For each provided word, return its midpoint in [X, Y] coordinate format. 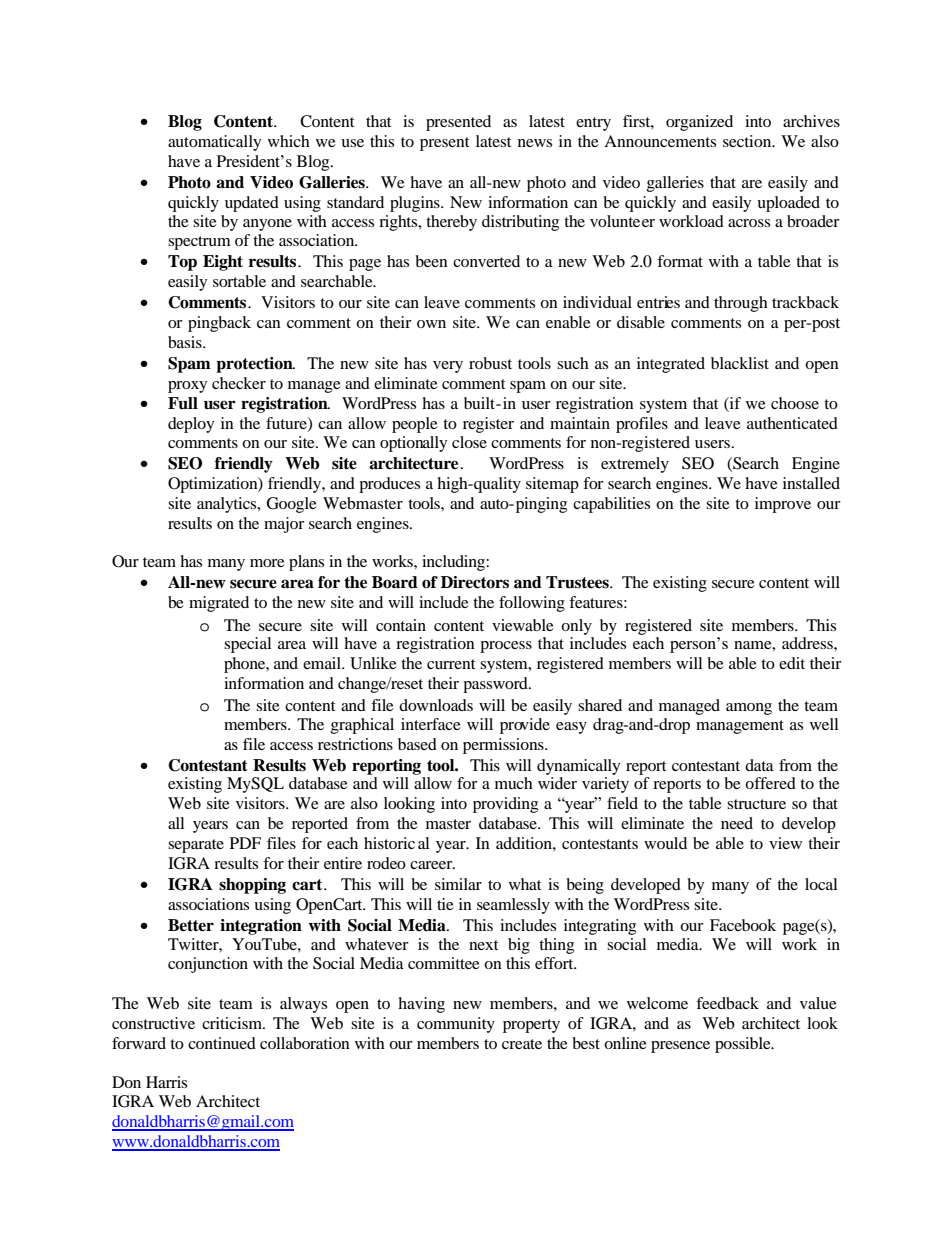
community [456, 1025]
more [267, 563]
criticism [233, 1023]
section [748, 141]
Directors [475, 582]
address [808, 643]
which [289, 141]
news [535, 143]
